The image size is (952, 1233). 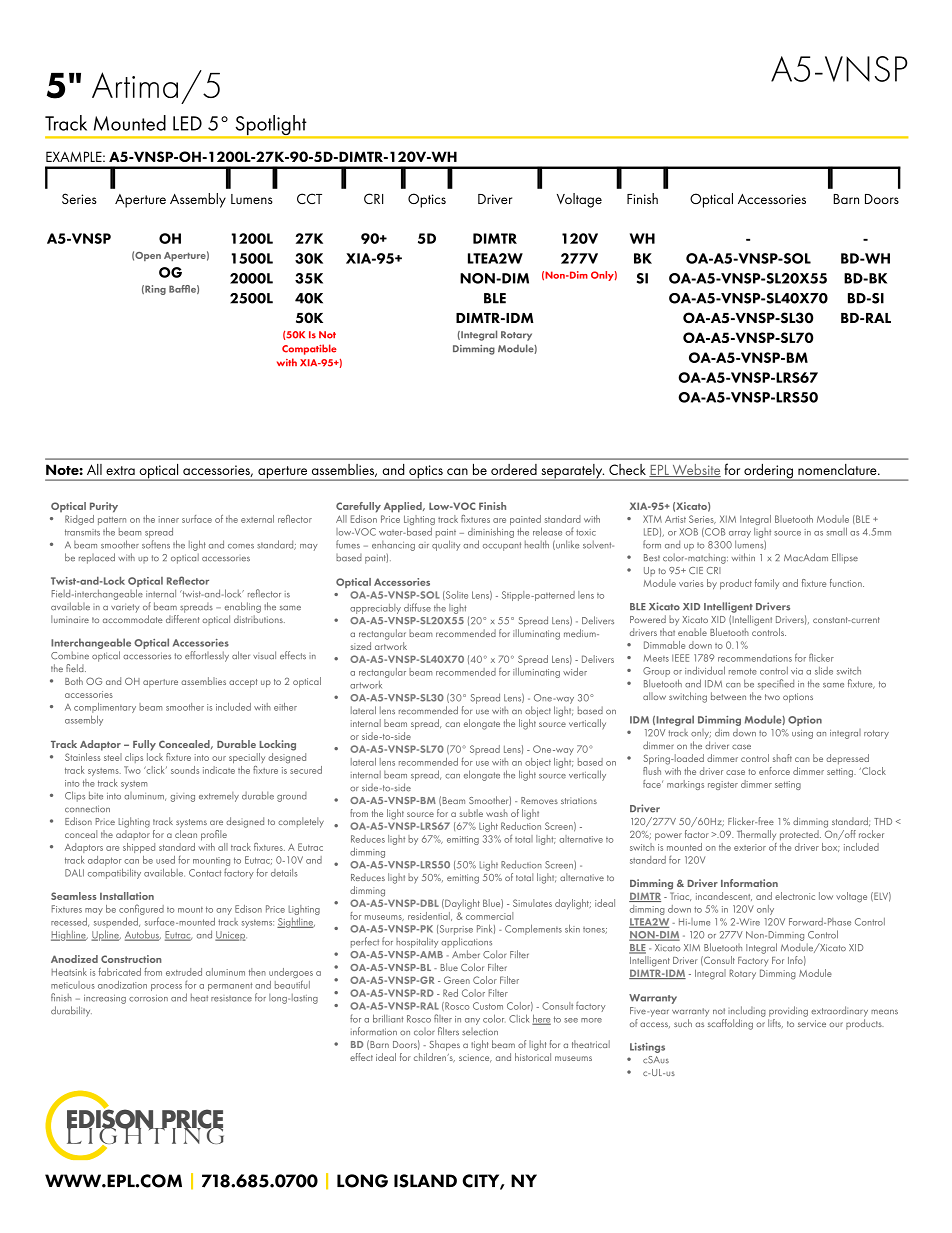 What do you see at coordinates (695, 470) in the screenshot?
I see `Website` at bounding box center [695, 470].
